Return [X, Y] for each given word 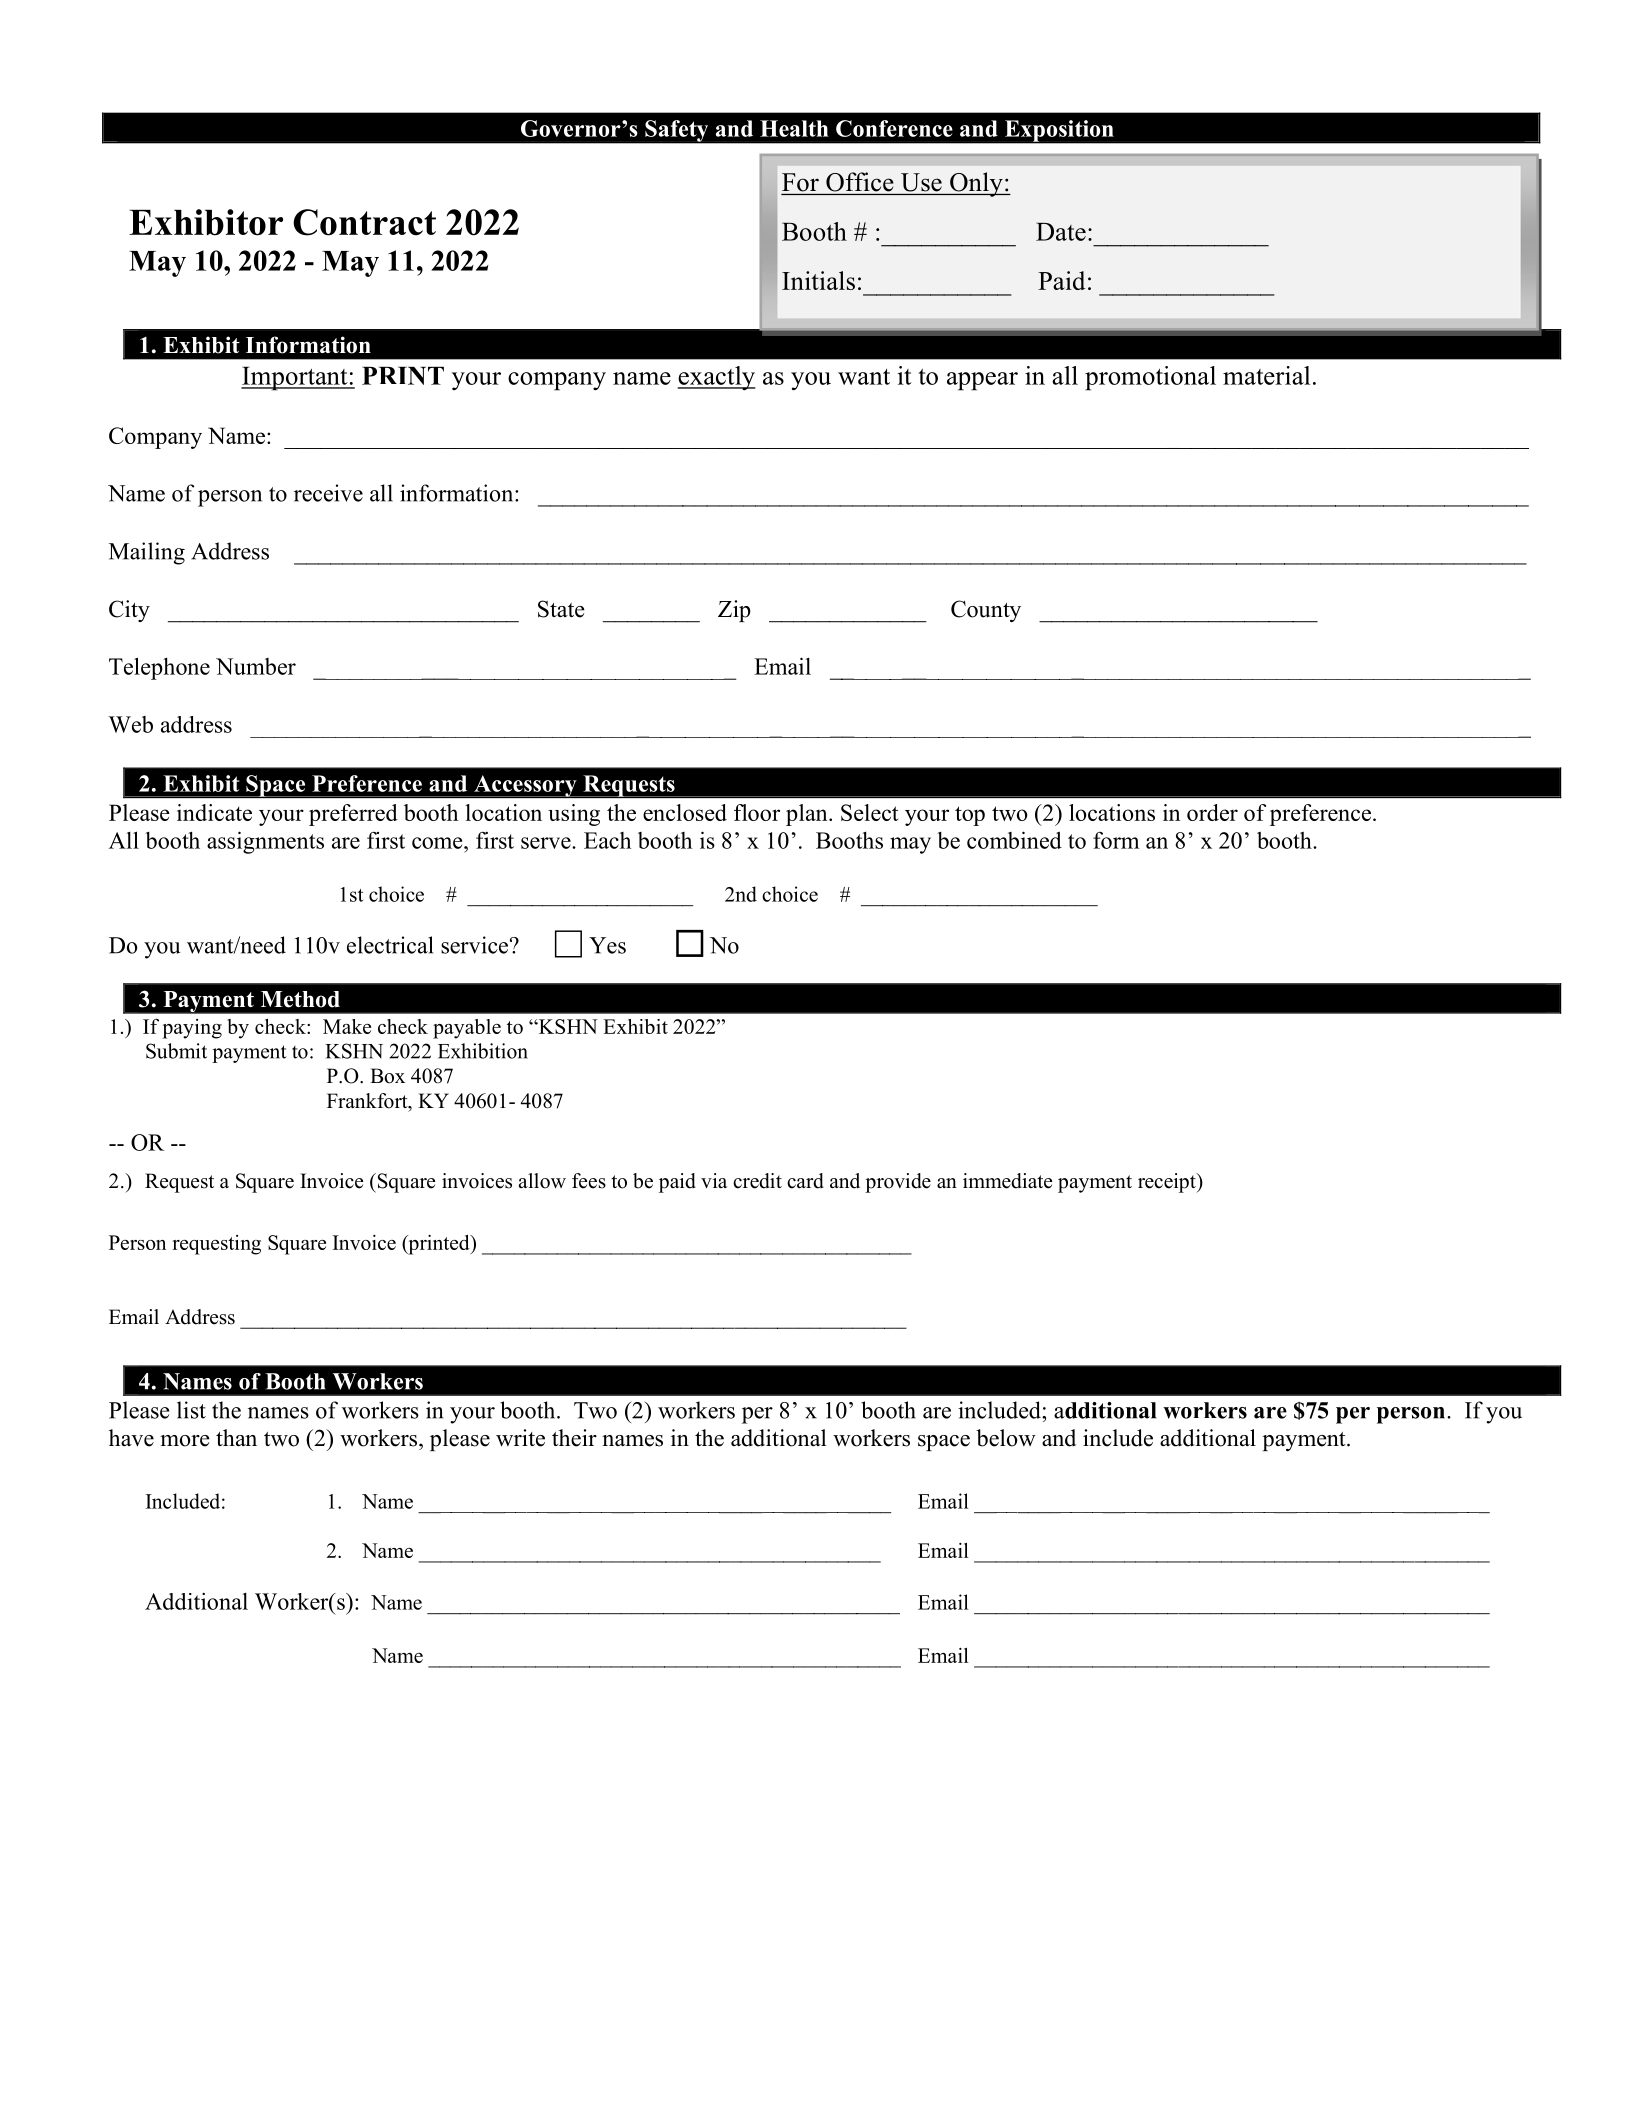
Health [794, 128]
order [1212, 812]
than [236, 1437]
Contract [364, 222]
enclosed [685, 812]
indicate [214, 812]
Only [976, 184]
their [574, 1438]
